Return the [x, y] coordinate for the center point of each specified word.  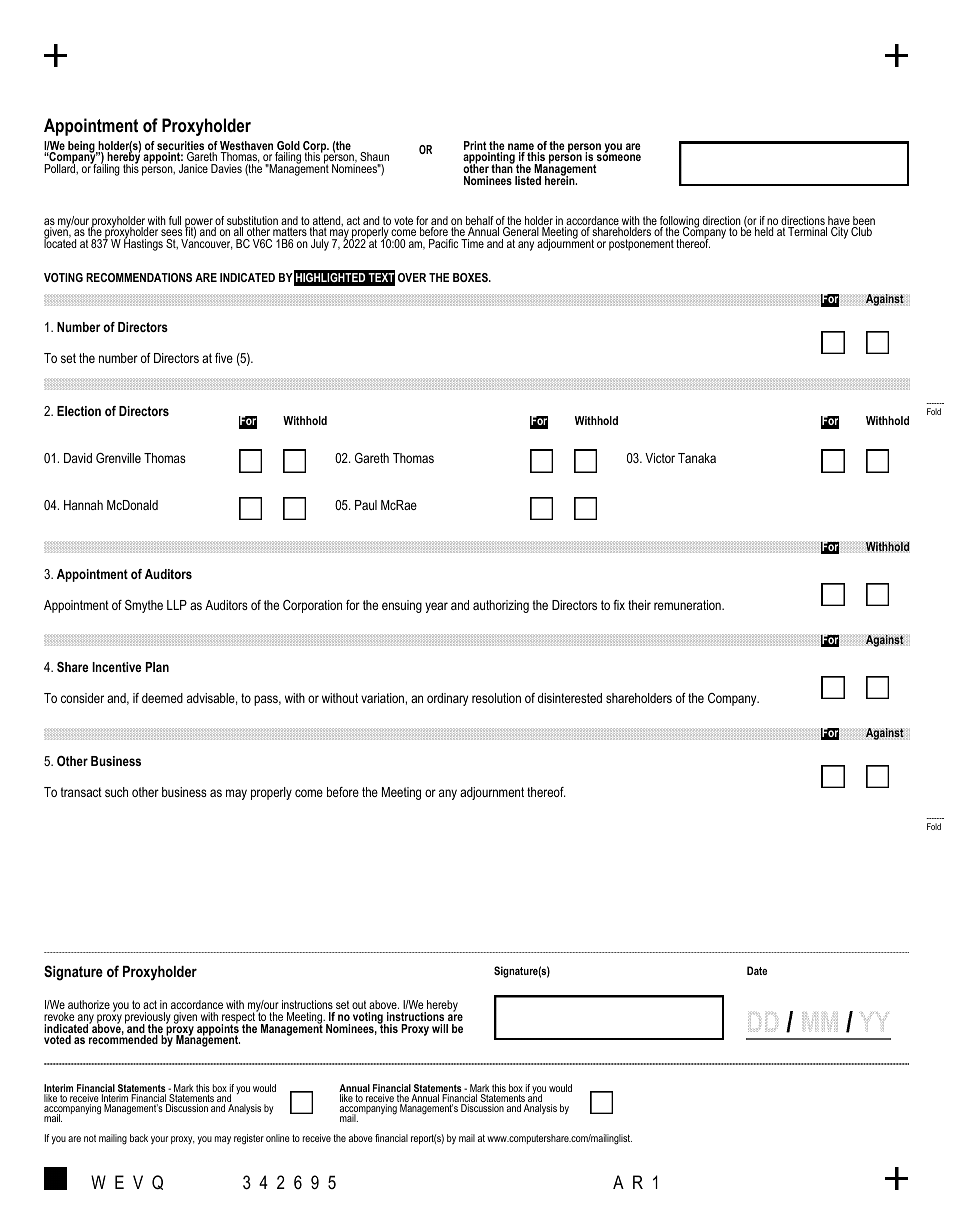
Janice [193, 168]
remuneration [688, 605]
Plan [157, 667]
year [436, 607]
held [764, 231]
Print [475, 145]
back [139, 1138]
